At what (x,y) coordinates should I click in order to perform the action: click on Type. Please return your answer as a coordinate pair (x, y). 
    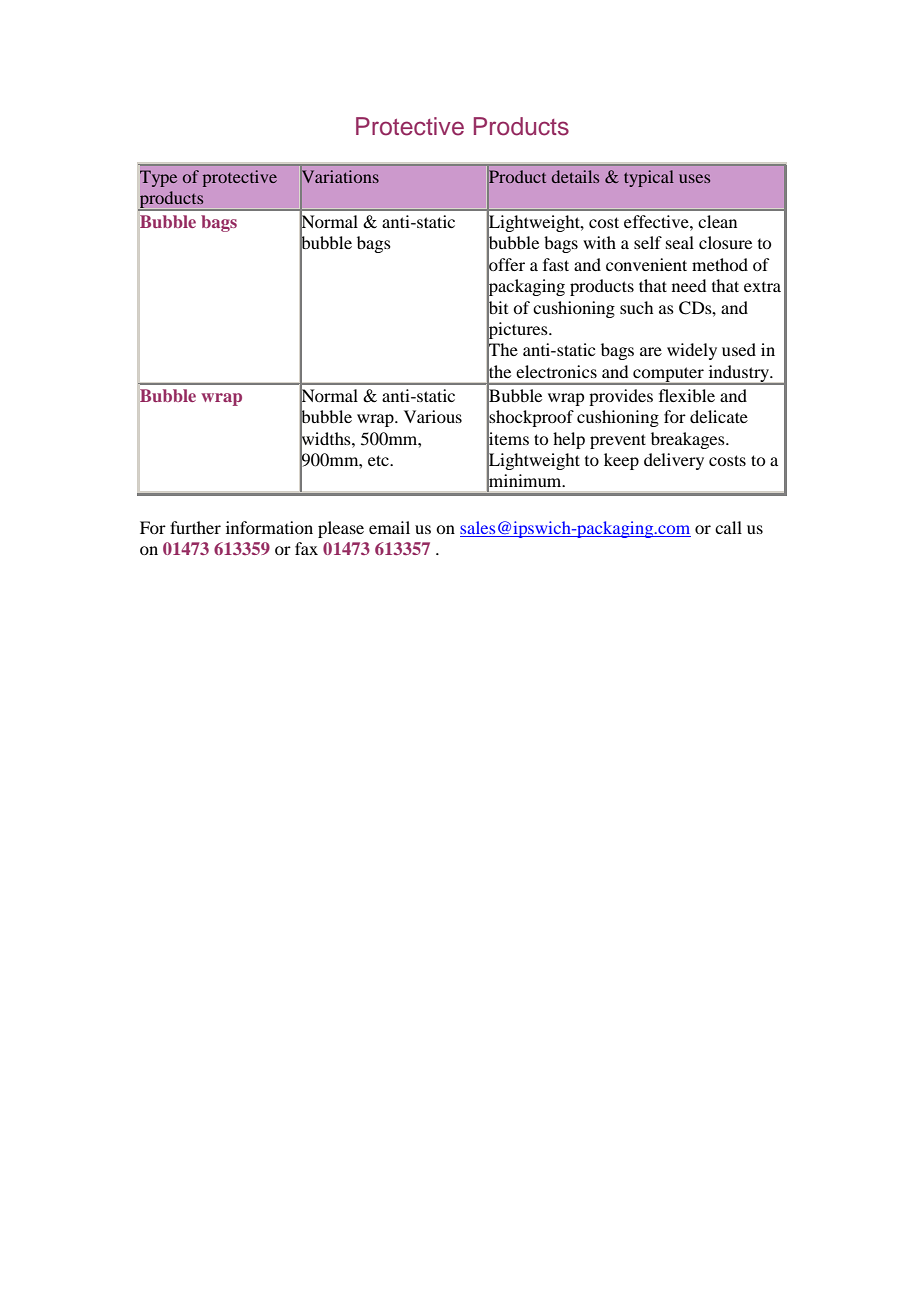
    Looking at the image, I should click on (158, 178).
